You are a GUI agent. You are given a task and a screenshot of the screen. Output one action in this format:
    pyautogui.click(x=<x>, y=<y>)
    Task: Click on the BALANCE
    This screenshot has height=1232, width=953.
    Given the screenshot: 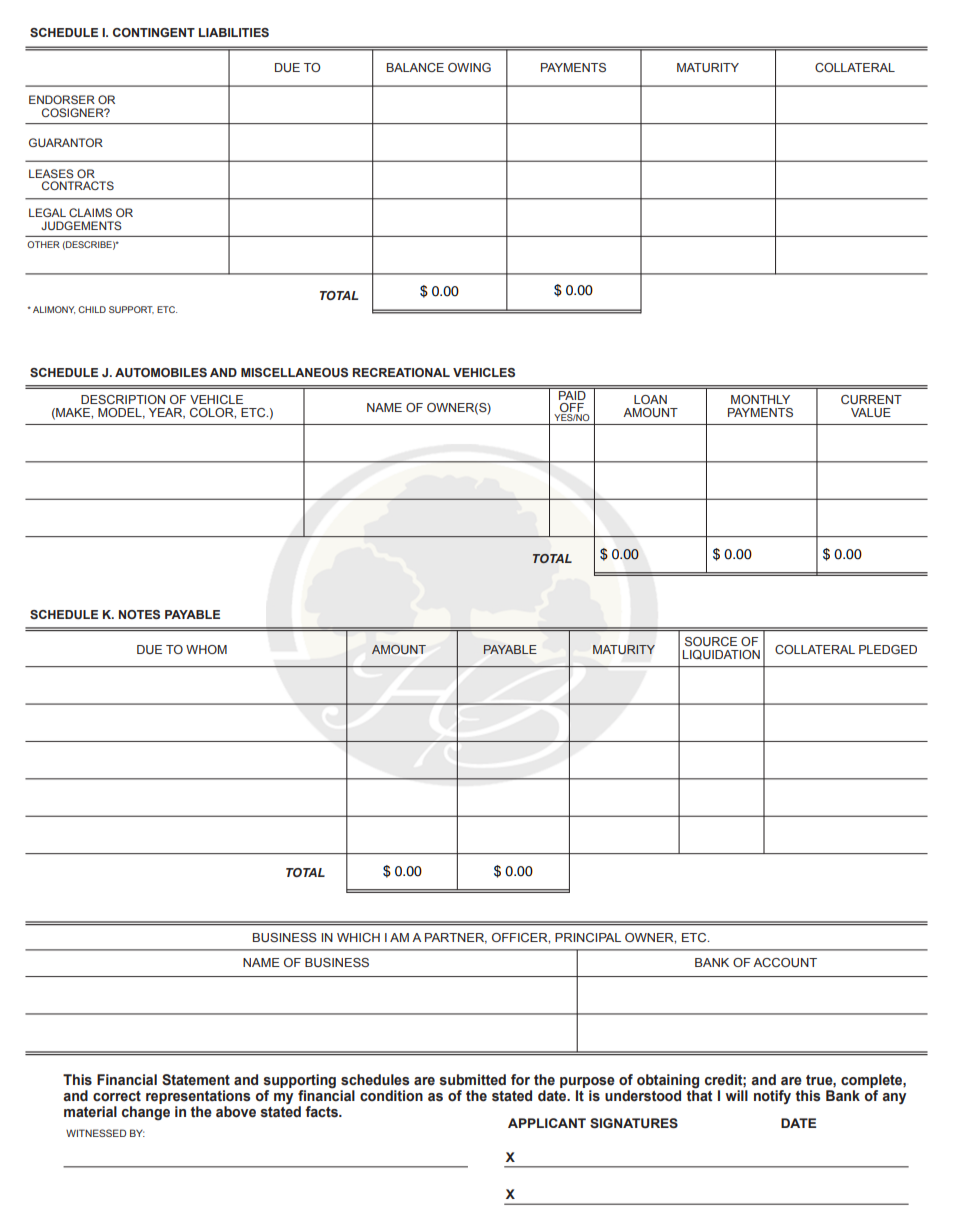 What is the action you would take?
    pyautogui.click(x=415, y=67)
